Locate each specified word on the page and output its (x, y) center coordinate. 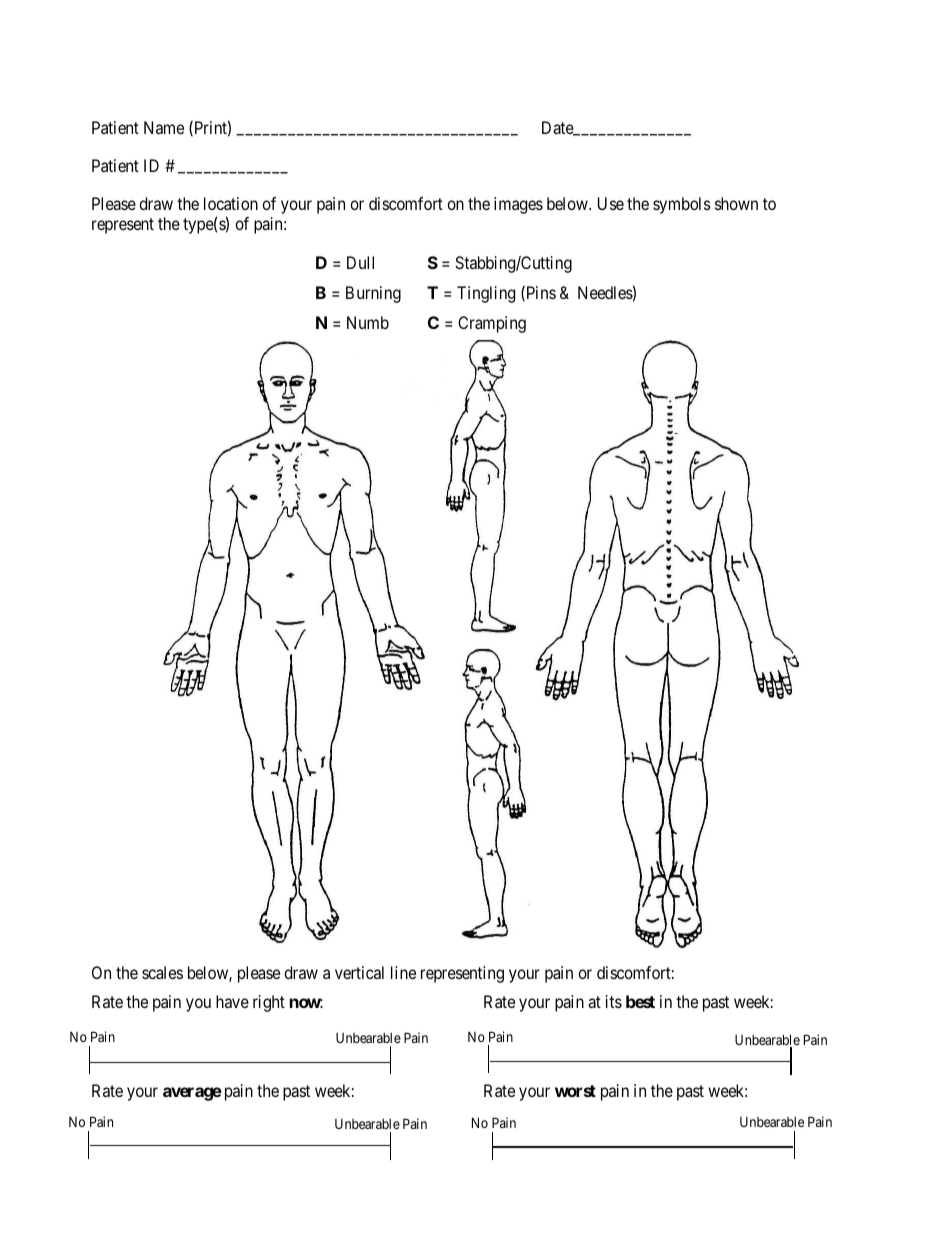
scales (162, 972)
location (231, 203)
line (403, 972)
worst (575, 1091)
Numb (368, 322)
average (192, 1094)
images (518, 205)
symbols (682, 205)
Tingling (486, 294)
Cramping (492, 324)
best (640, 1001)
